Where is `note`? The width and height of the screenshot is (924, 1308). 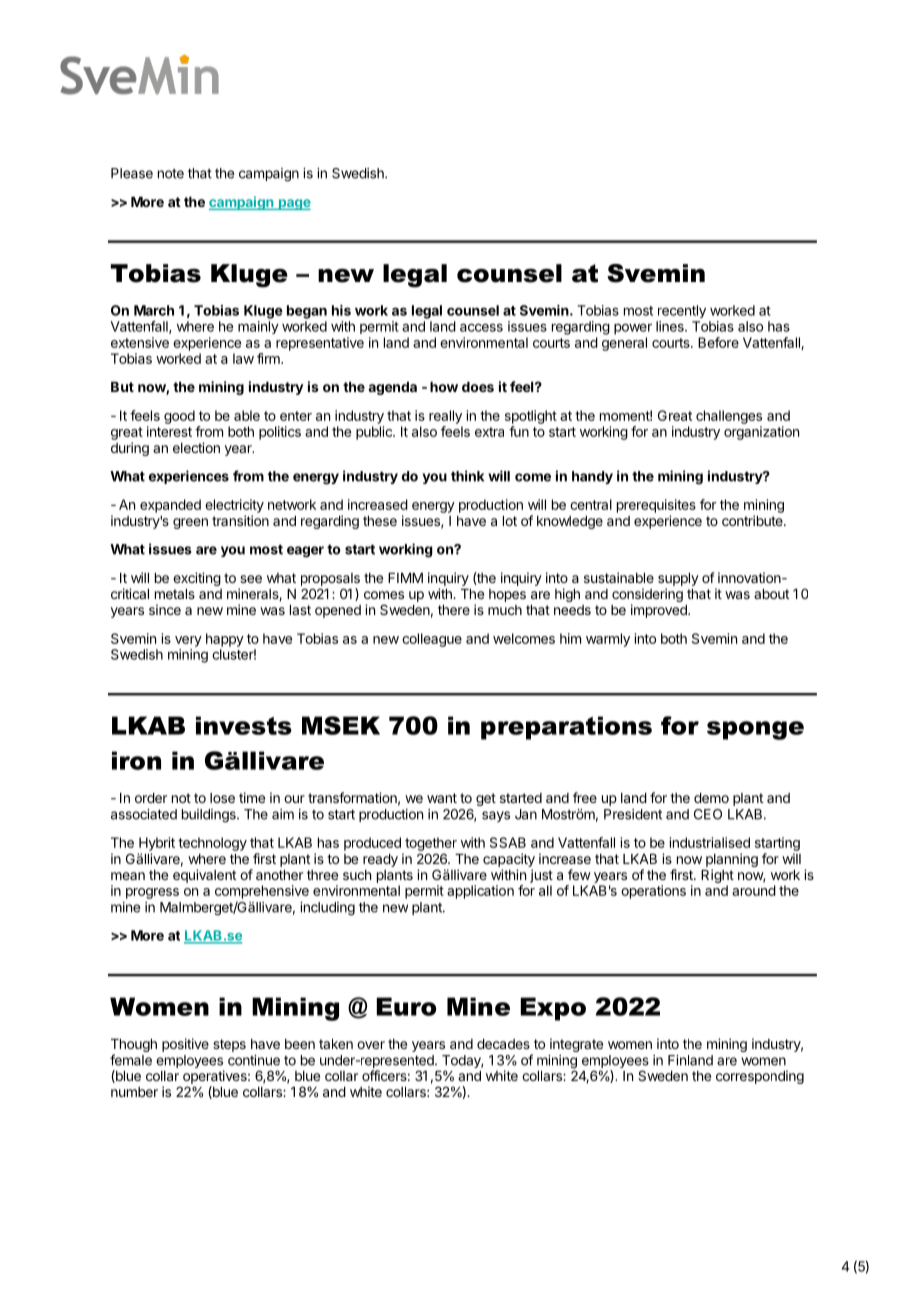 note is located at coordinates (171, 174).
